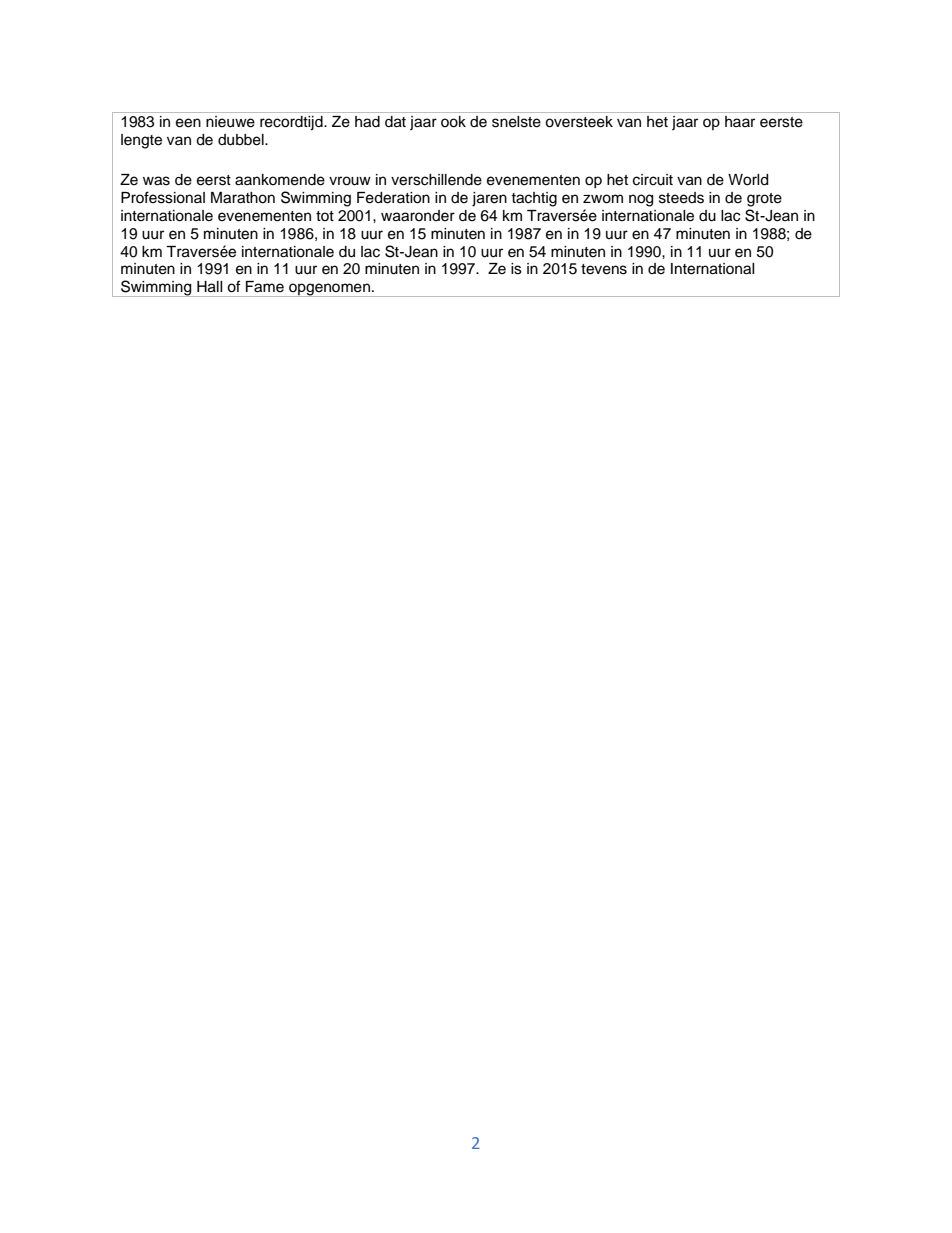 Image resolution: width=952 pixels, height=1233 pixels. What do you see at coordinates (156, 181) in the image?
I see `was` at bounding box center [156, 181].
